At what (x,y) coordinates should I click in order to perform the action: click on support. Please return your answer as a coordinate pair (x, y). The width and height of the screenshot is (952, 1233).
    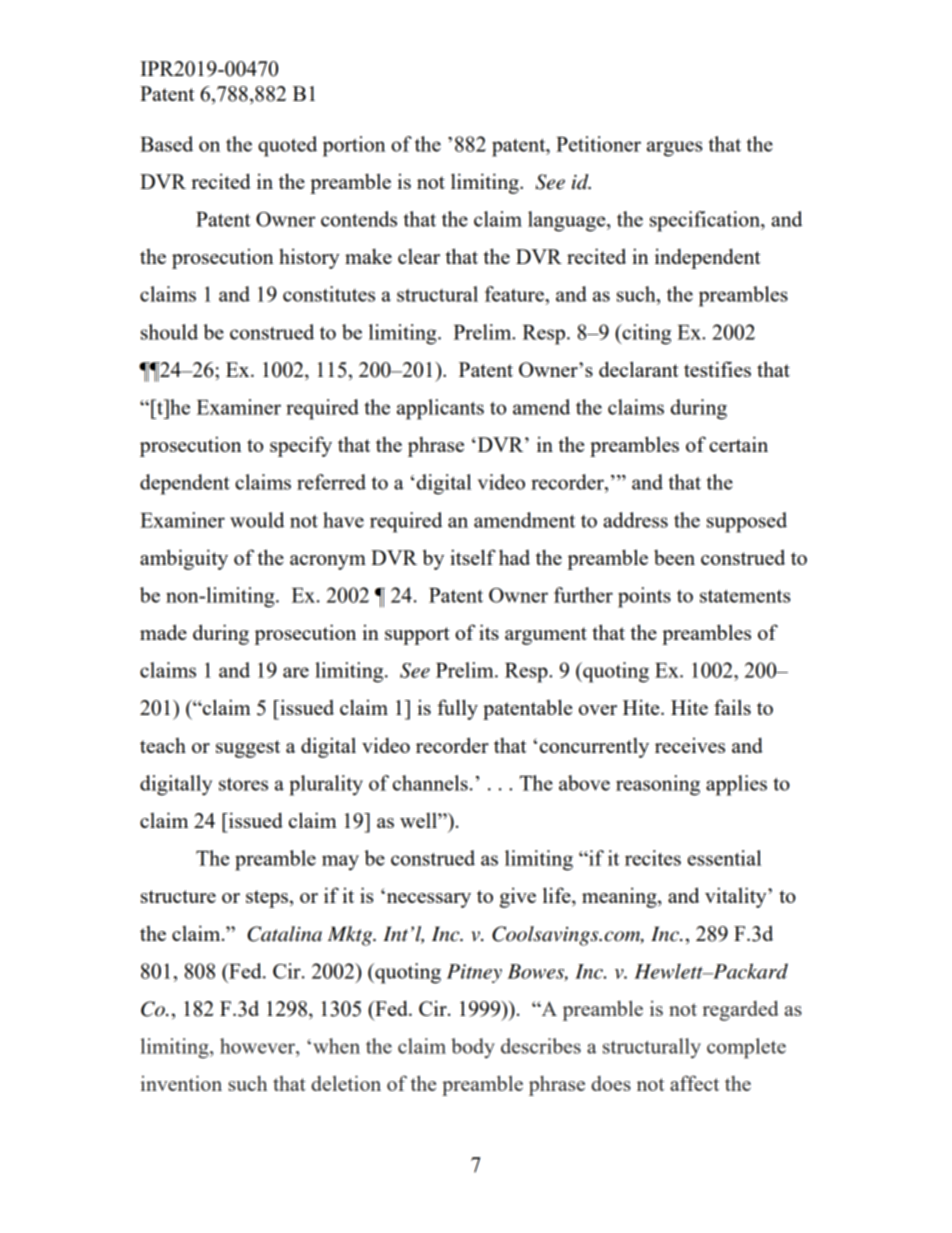
    Looking at the image, I should click on (417, 636).
